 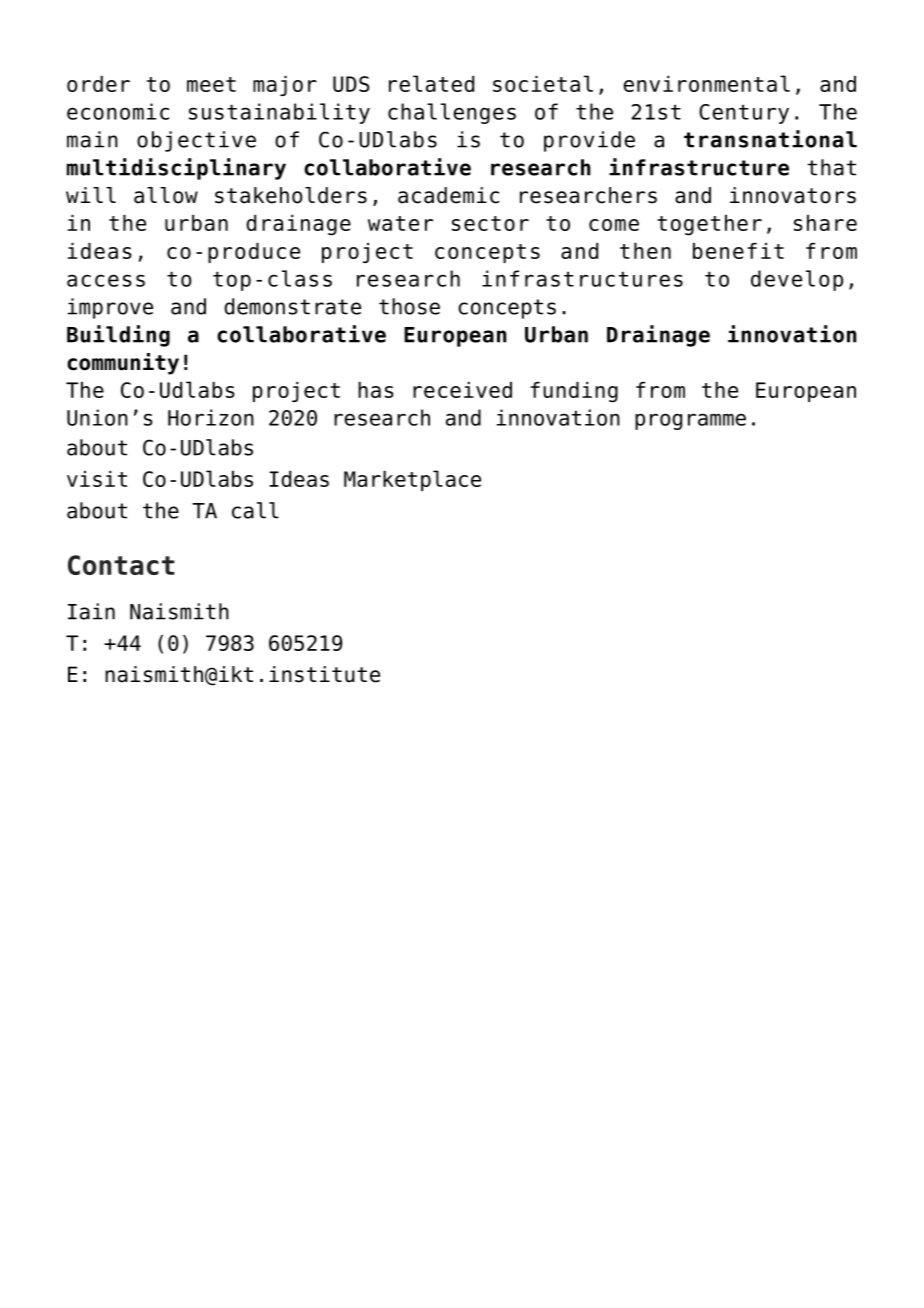 I want to click on call, so click(x=255, y=510).
